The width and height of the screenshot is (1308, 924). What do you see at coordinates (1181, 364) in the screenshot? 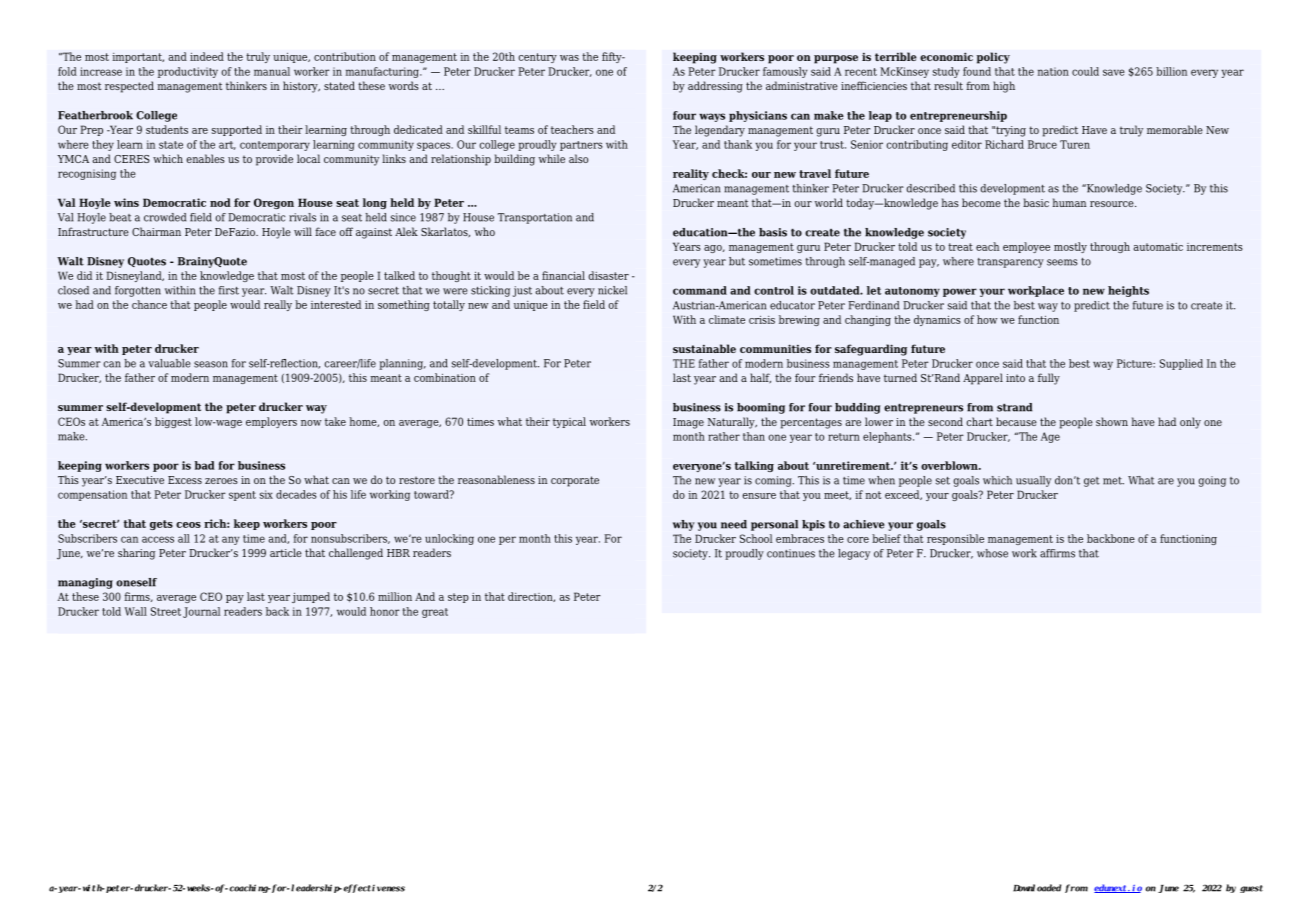
I see `Supplied` at bounding box center [1181, 364].
